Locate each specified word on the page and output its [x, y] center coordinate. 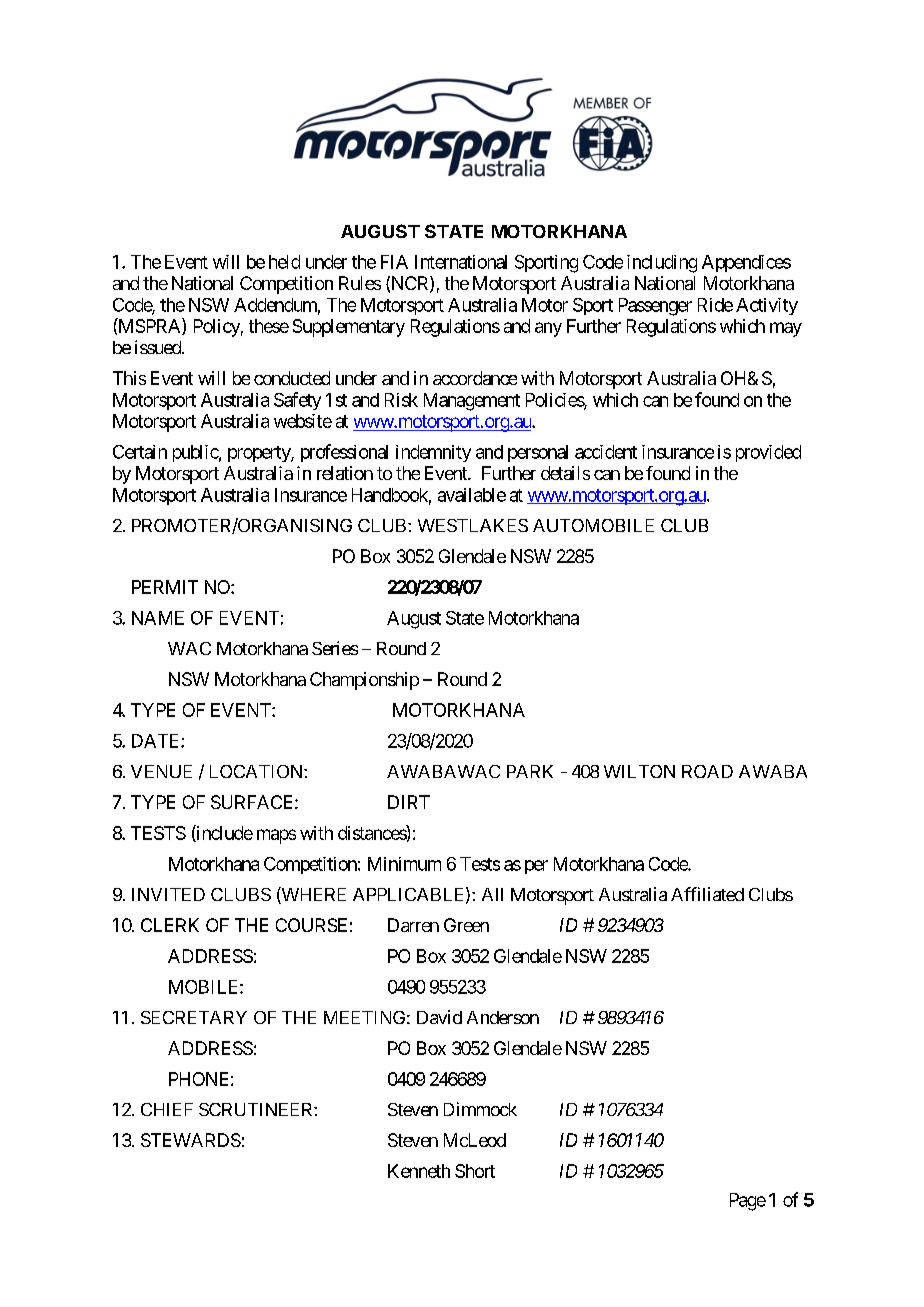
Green [466, 925]
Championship [364, 681]
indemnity [433, 453]
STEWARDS [191, 1140]
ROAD [707, 771]
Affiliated [707, 894]
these [269, 326]
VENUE [161, 771]
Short [475, 1171]
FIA [394, 262]
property [260, 454]
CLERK [170, 925]
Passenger [655, 307]
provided [768, 453]
